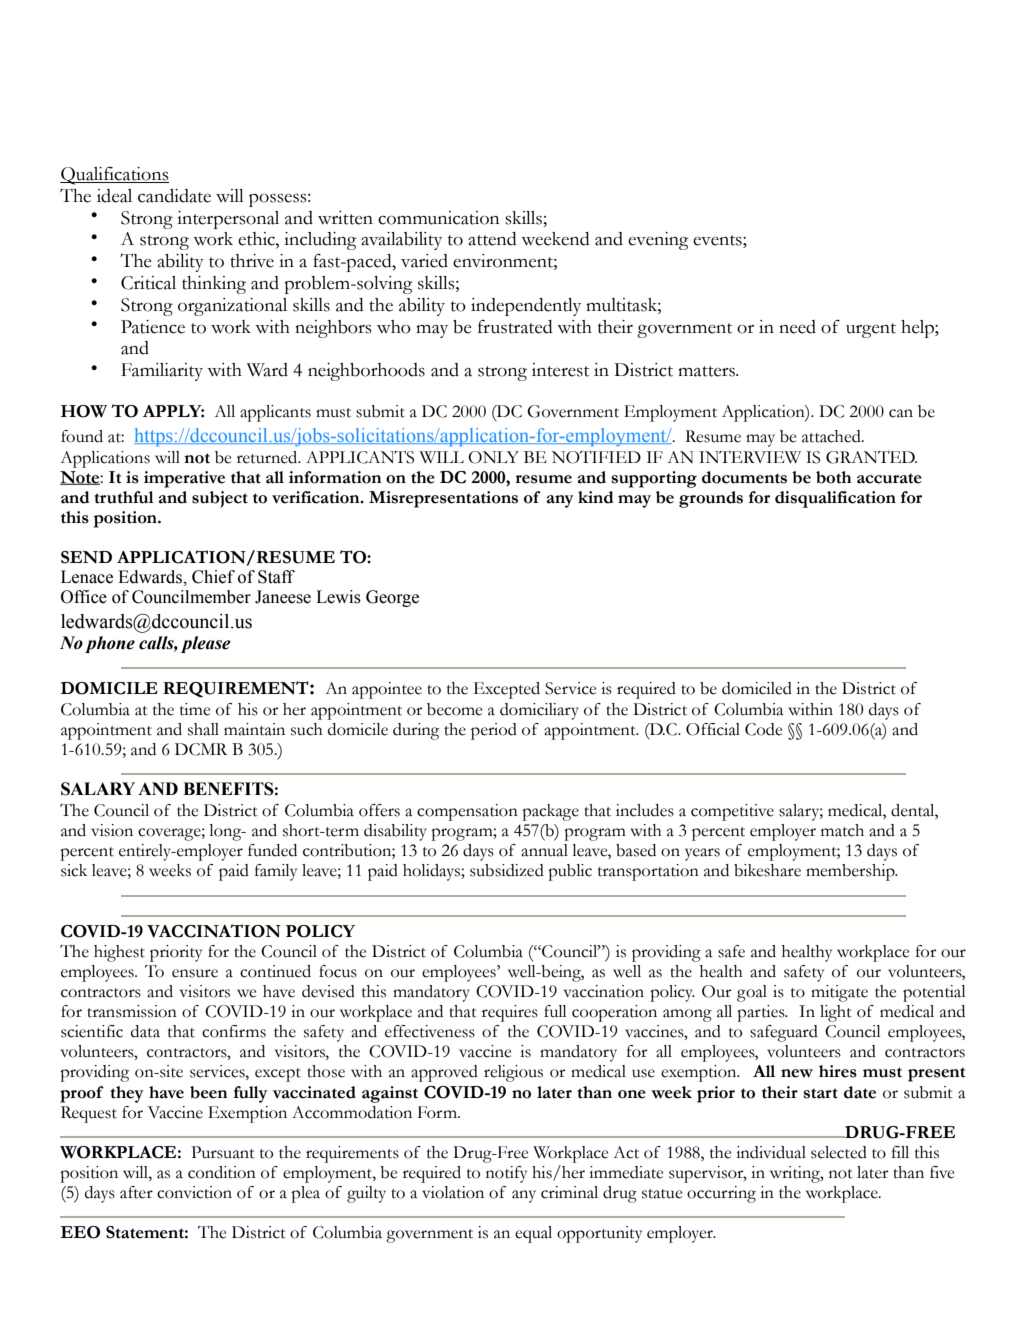  I want to click on disqualification, so click(835, 499).
